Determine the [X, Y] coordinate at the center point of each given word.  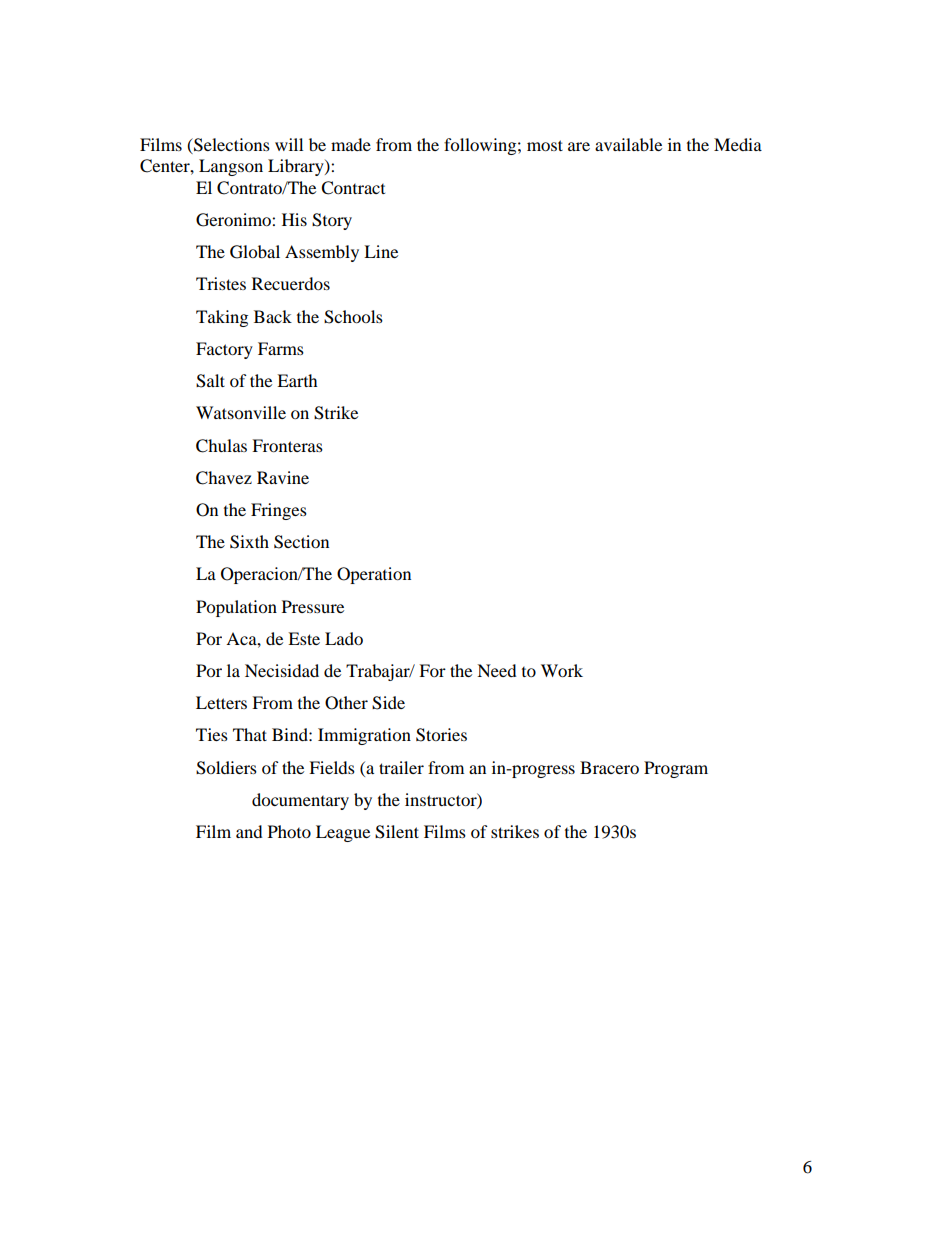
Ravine [283, 477]
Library [297, 167]
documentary [300, 801]
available [628, 144]
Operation [374, 575]
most [545, 145]
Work [562, 670]
